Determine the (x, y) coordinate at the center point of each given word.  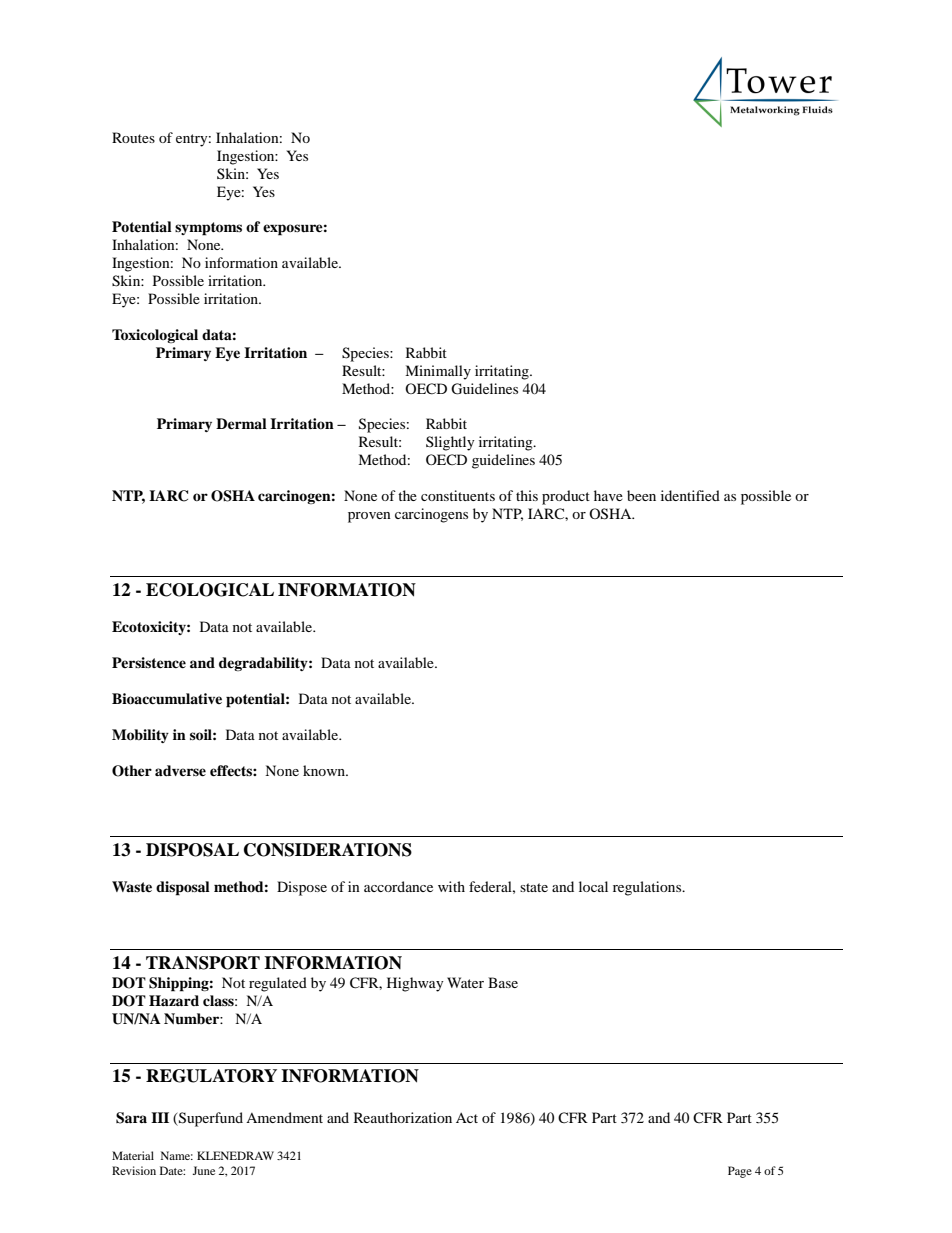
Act (467, 1118)
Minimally (438, 372)
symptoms (208, 229)
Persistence (149, 662)
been (641, 495)
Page (740, 1172)
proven (369, 517)
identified (690, 495)
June (203, 1170)
